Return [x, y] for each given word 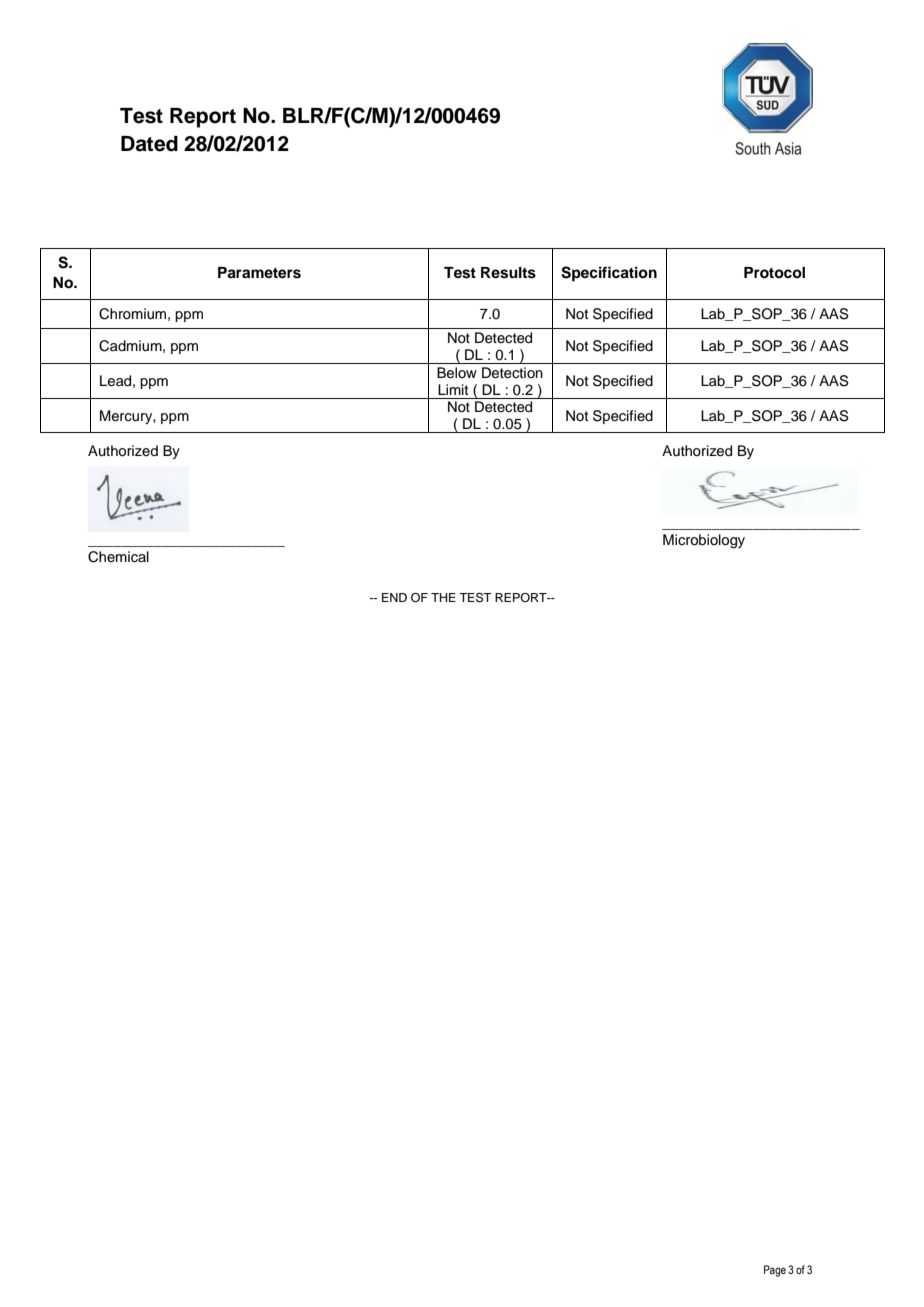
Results [508, 273]
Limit [453, 389]
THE [443, 597]
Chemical [118, 557]
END [394, 597]
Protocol [774, 273]
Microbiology [704, 541]
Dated [149, 144]
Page [775, 1271]
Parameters [259, 273]
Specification [609, 274]
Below [457, 373]
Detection [512, 373]
